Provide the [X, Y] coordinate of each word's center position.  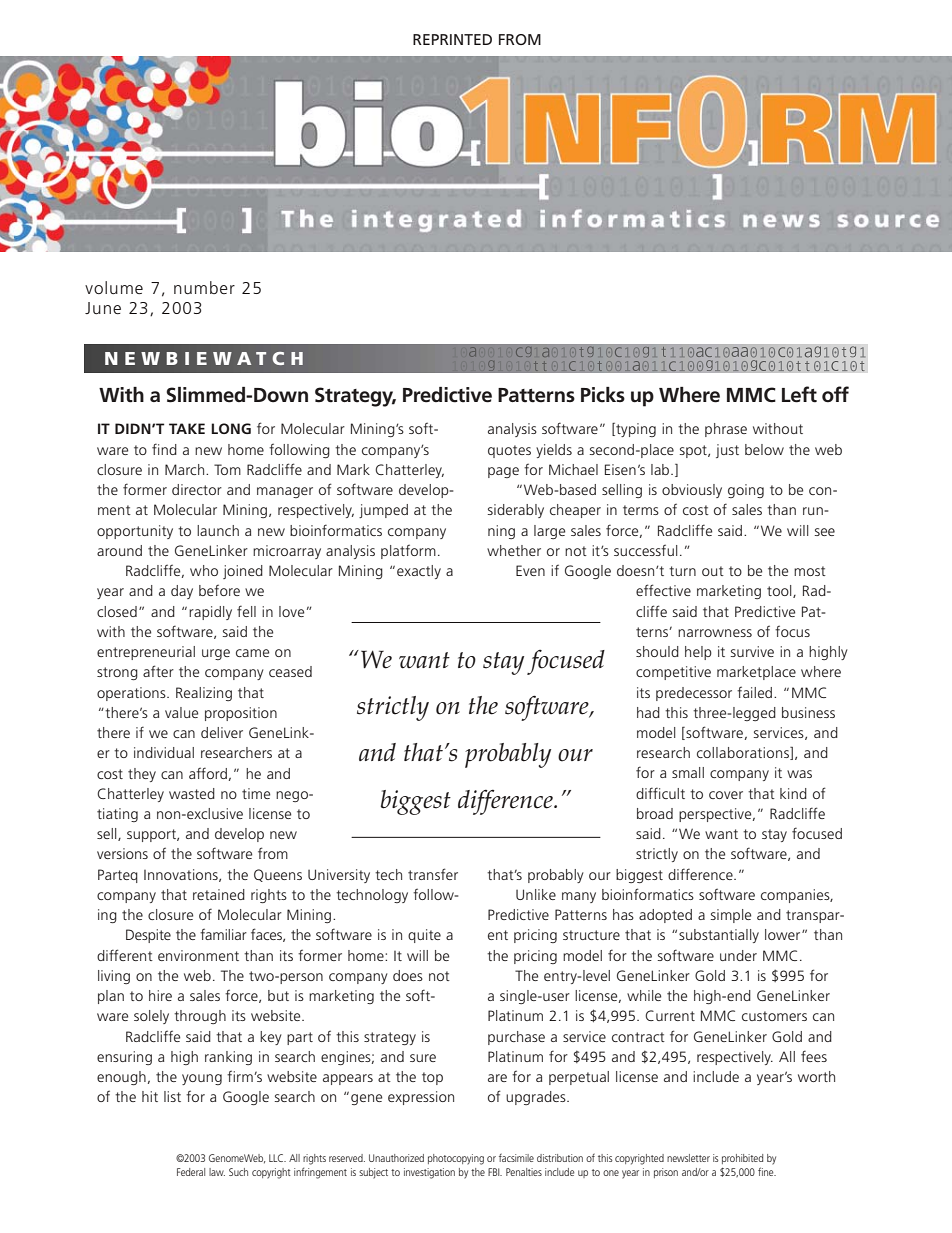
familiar [223, 934]
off [835, 394]
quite [424, 936]
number [204, 287]
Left [799, 394]
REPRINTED [452, 39]
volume [114, 287]
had [648, 712]
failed [756, 692]
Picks [603, 395]
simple [731, 916]
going [746, 491]
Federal [191, 1172]
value [181, 712]
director [197, 489]
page [503, 472]
